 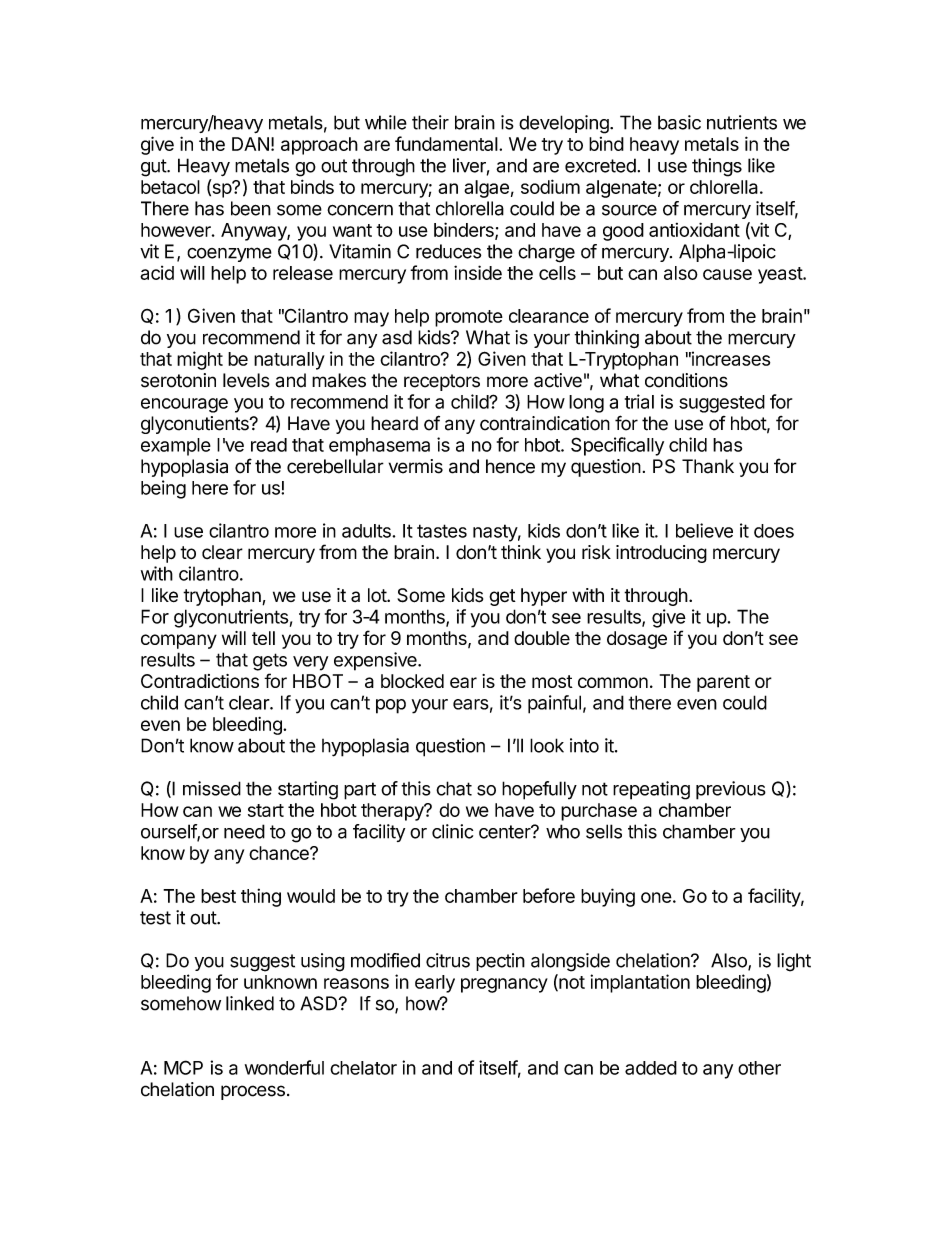 I want to click on fundamental, so click(x=446, y=143).
